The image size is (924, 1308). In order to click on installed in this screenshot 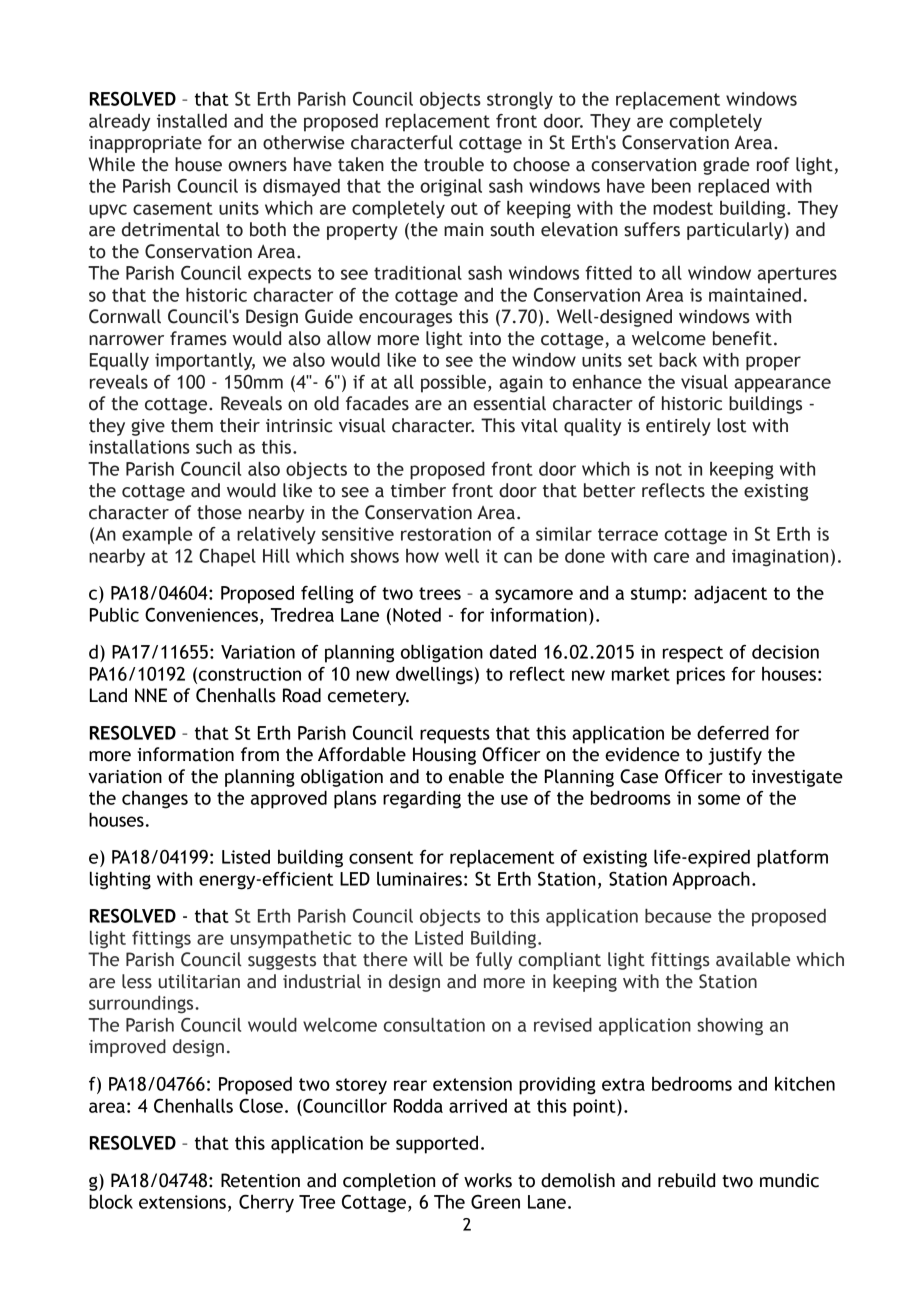, I will do `click(192, 121)`.
